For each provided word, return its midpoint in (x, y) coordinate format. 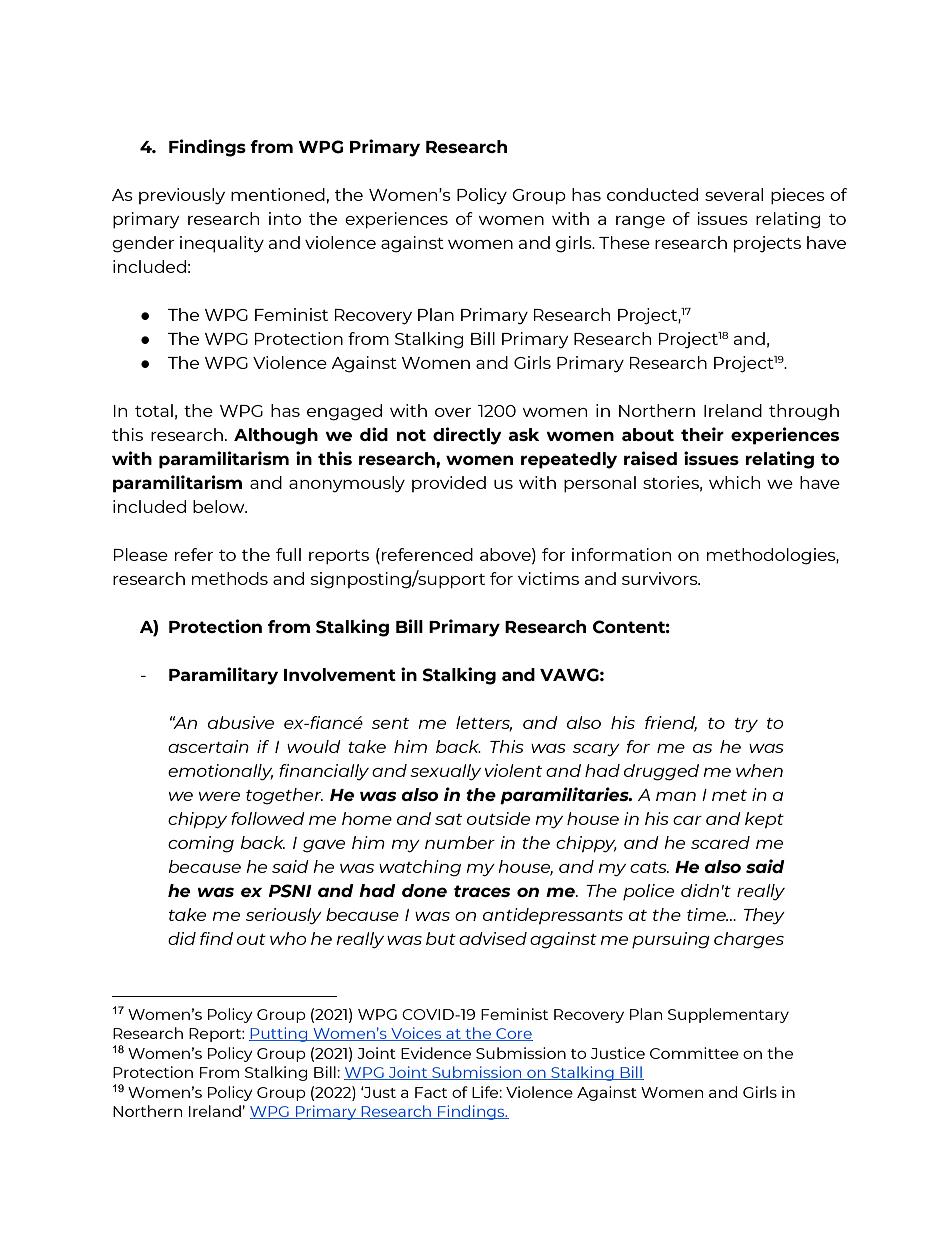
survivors (661, 578)
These (624, 242)
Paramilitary (223, 676)
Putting (279, 1034)
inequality (222, 244)
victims (548, 578)
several (734, 194)
